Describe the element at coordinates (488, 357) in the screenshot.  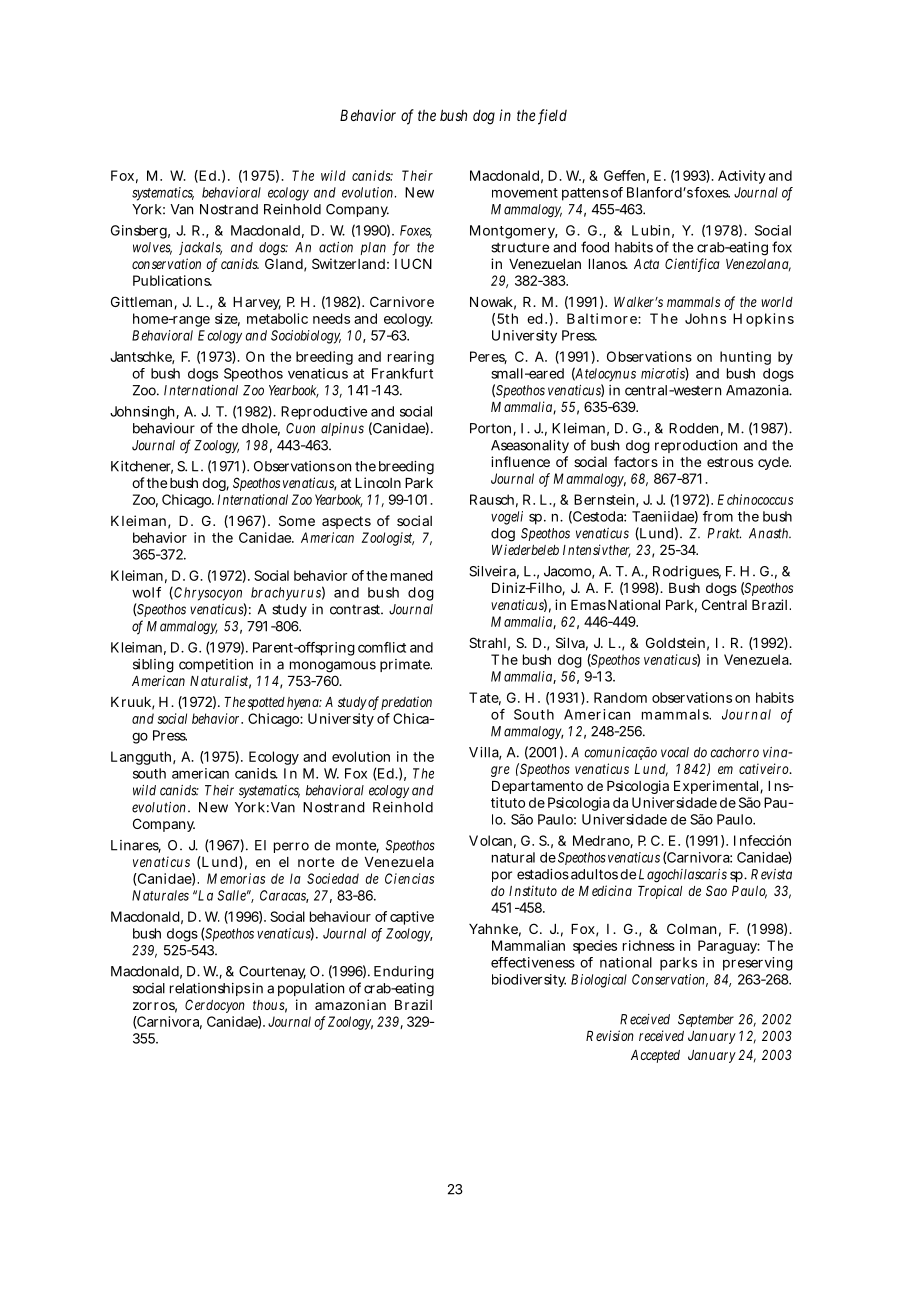
I see `Peres` at that location.
